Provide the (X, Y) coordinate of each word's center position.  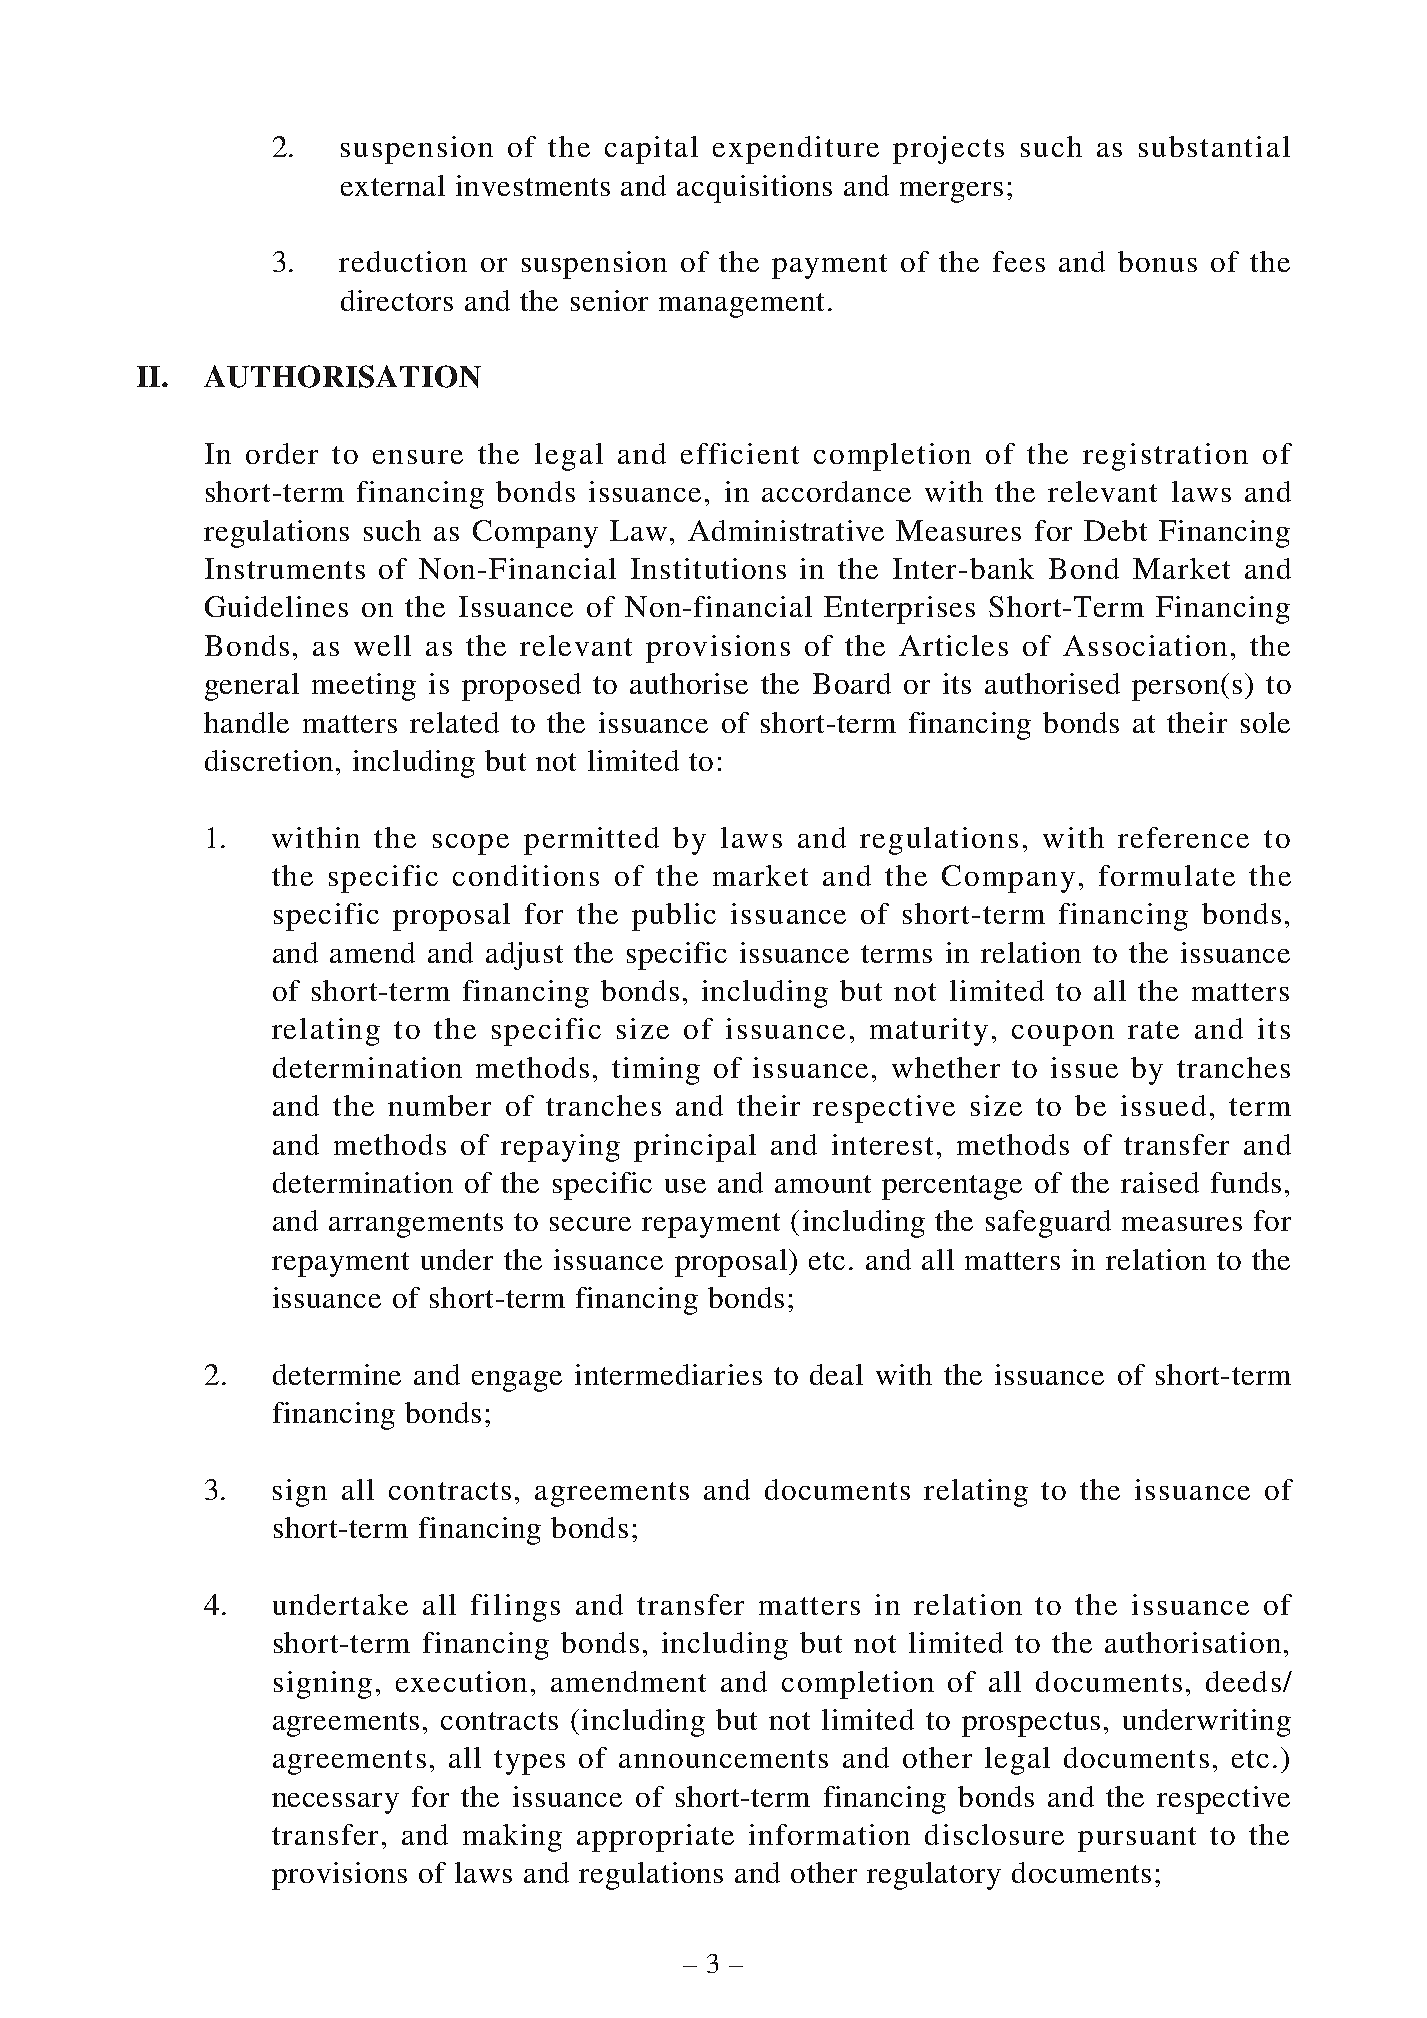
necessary (335, 1803)
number (439, 1105)
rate (1153, 1030)
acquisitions (754, 189)
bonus (1157, 261)
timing (656, 1071)
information (829, 1834)
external (393, 185)
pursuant (1137, 1839)
